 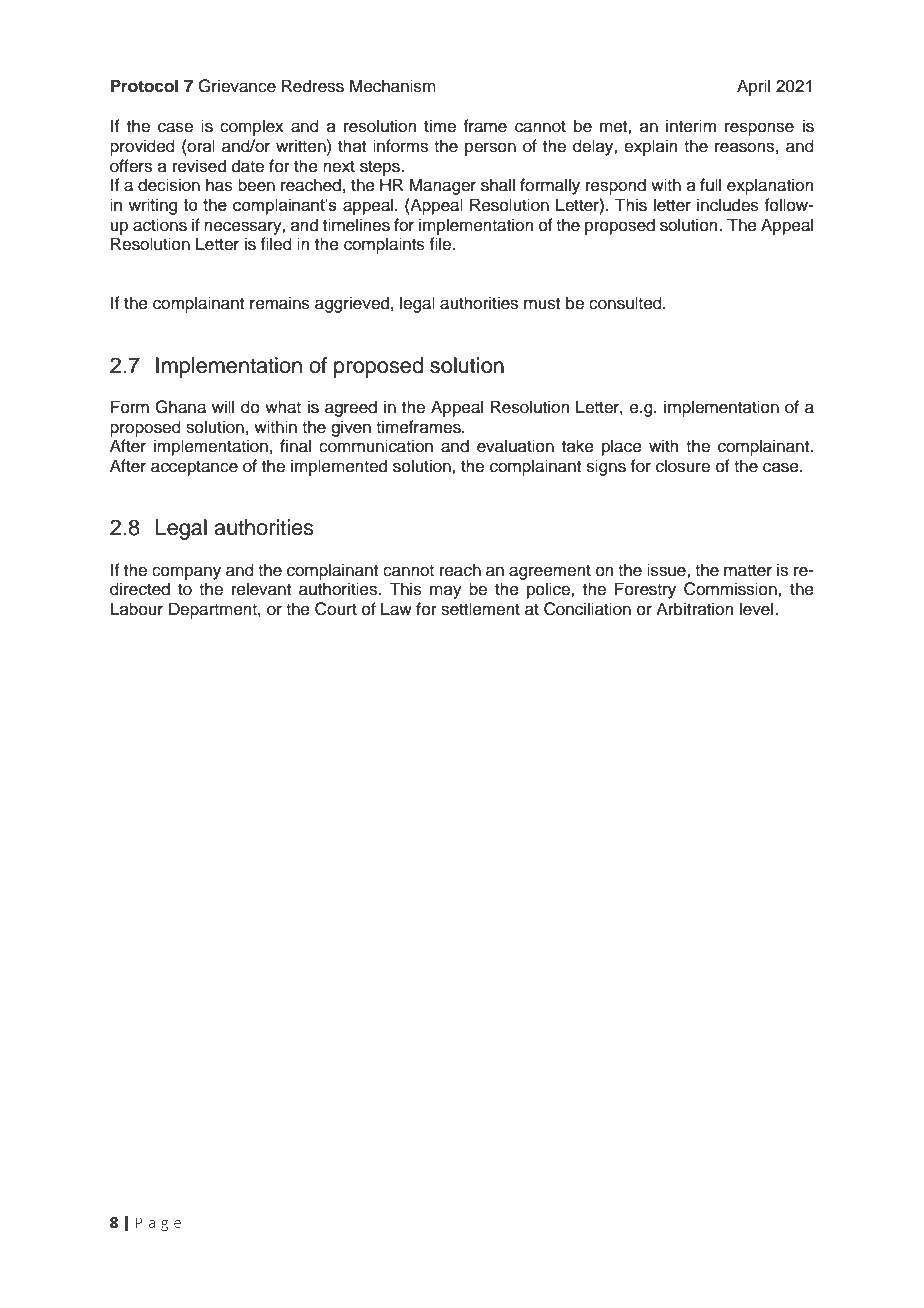 What do you see at coordinates (223, 406) in the screenshot?
I see `will` at bounding box center [223, 406].
